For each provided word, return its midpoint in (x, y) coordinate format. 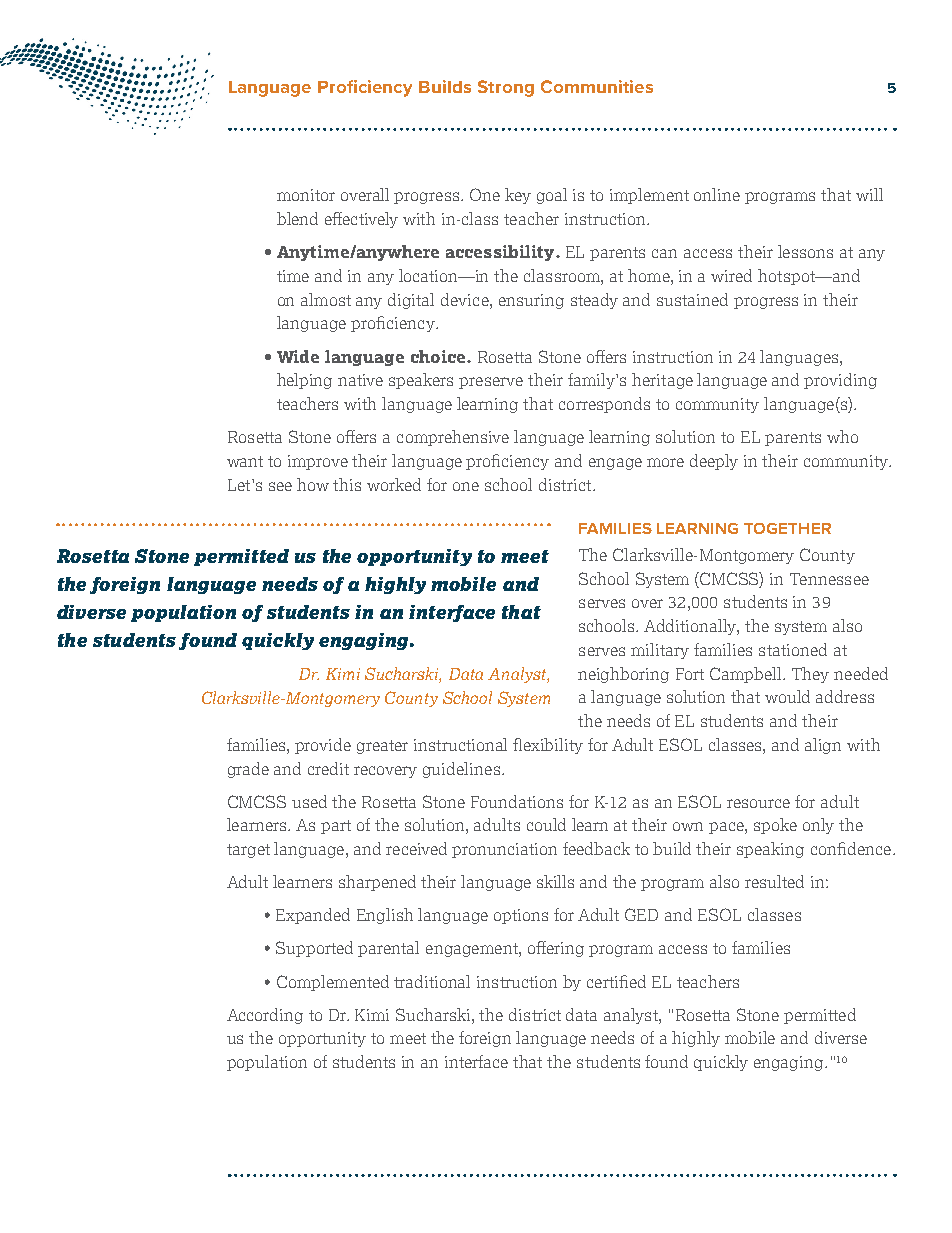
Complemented (333, 983)
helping (304, 381)
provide (323, 746)
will (869, 194)
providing (840, 381)
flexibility (548, 746)
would (787, 696)
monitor (306, 195)
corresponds (604, 405)
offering (556, 949)
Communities (597, 86)
